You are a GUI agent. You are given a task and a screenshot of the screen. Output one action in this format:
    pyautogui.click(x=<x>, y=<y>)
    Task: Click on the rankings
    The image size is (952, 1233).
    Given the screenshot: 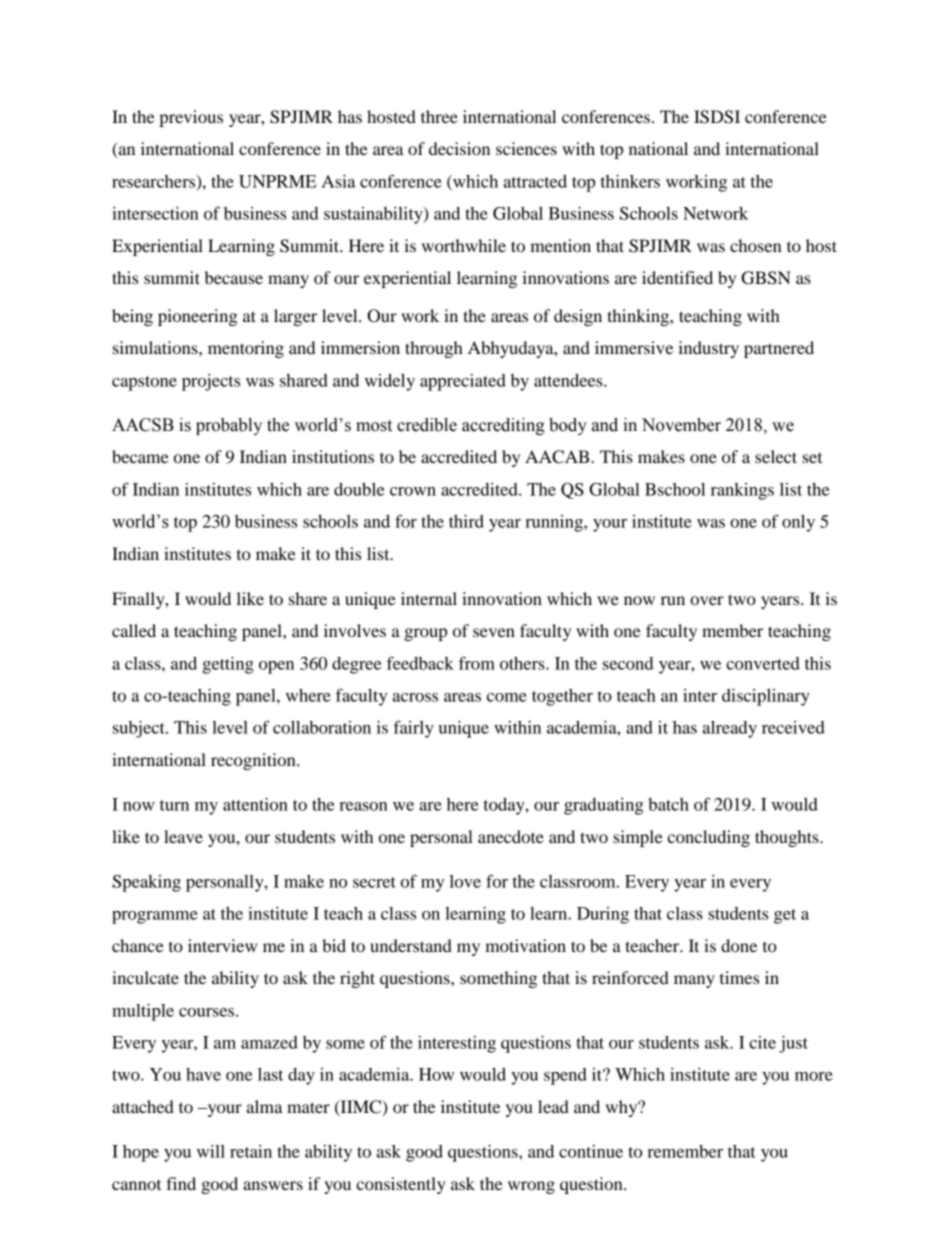 What is the action you would take?
    pyautogui.click(x=742, y=491)
